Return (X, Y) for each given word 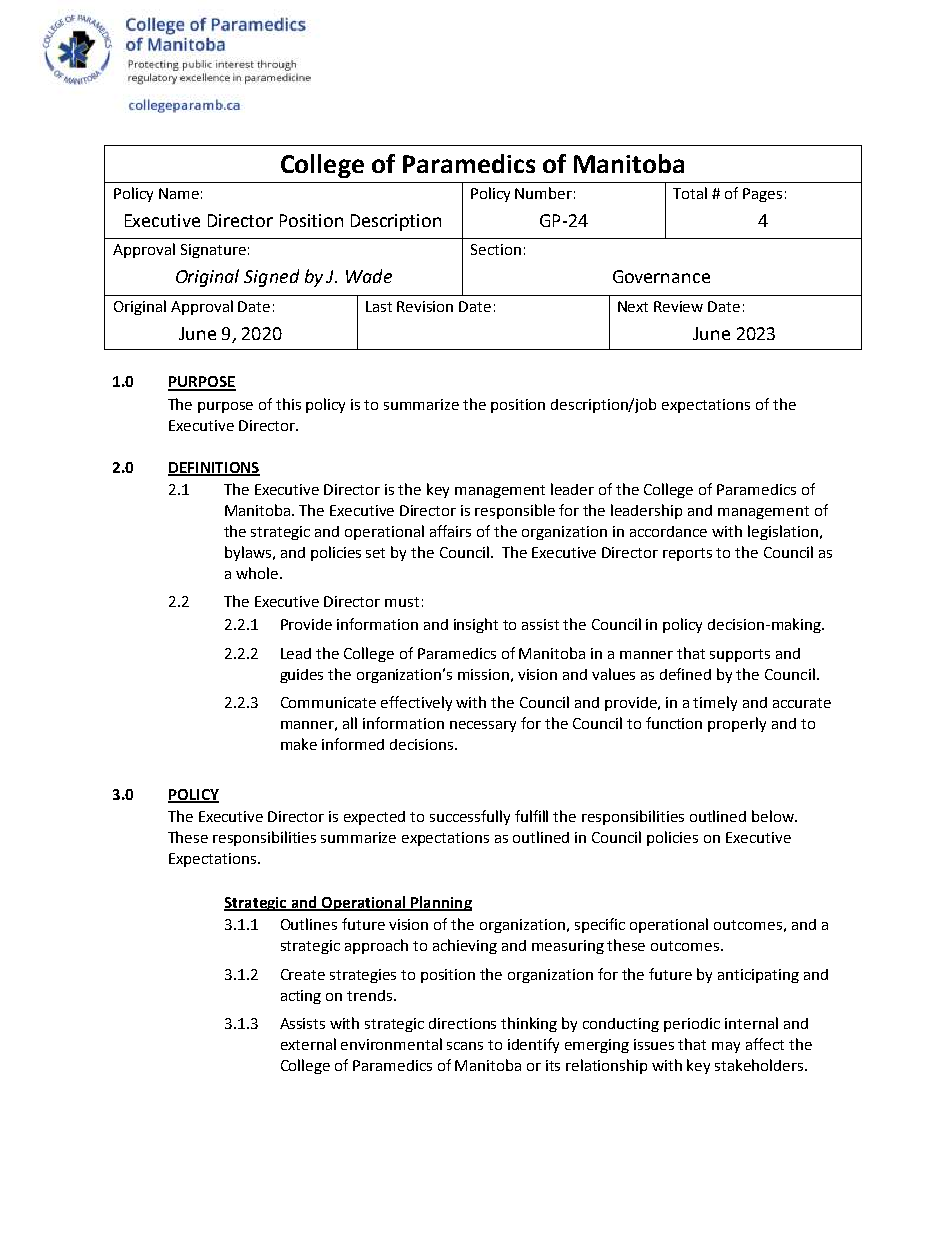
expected (374, 818)
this (288, 404)
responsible (515, 511)
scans (465, 1046)
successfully (470, 817)
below (774, 816)
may (726, 1047)
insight (476, 625)
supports (740, 655)
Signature (213, 251)
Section (496, 249)
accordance (668, 531)
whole (257, 573)
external (308, 1044)
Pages (762, 195)
